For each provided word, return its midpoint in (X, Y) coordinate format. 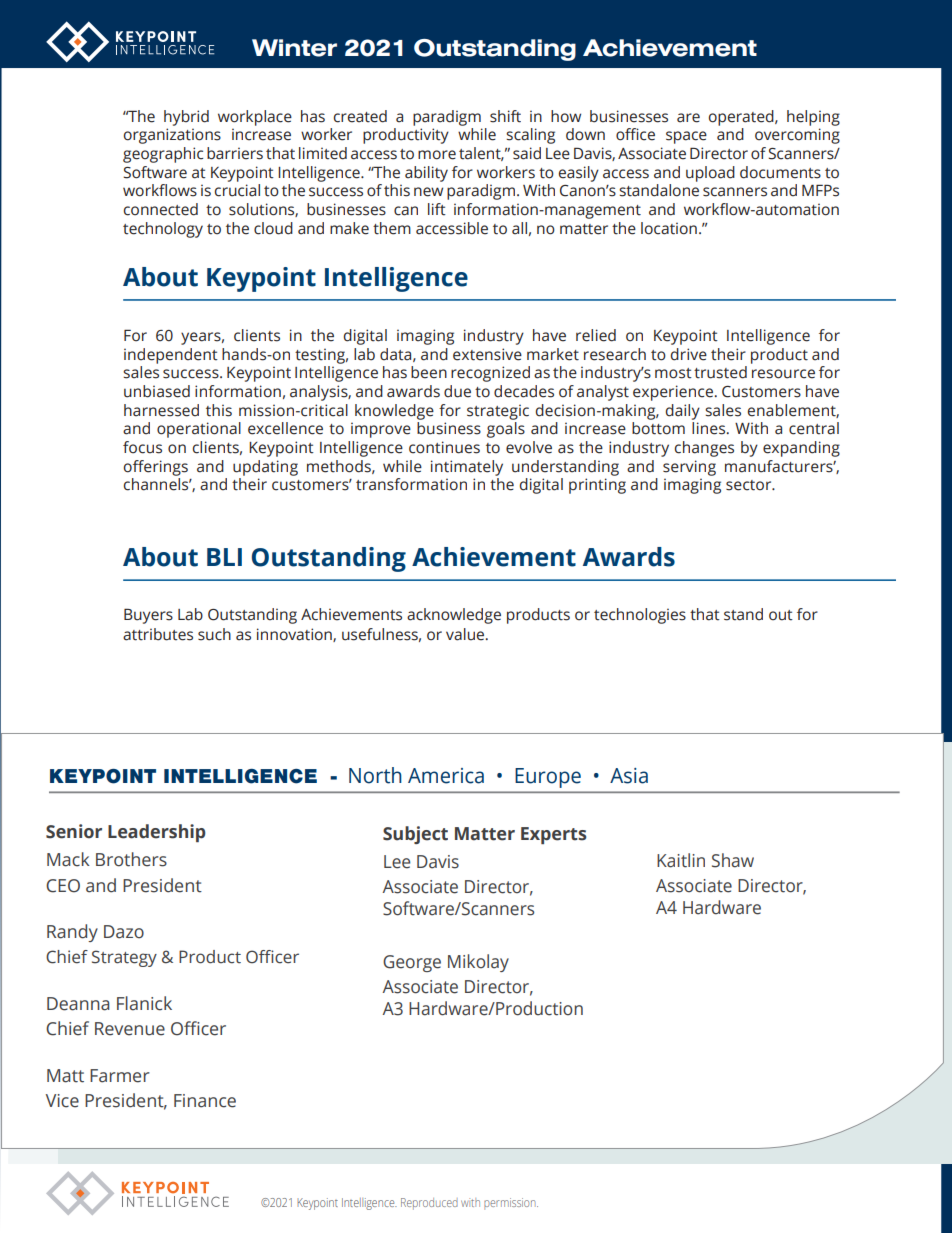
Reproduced (429, 1204)
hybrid (186, 118)
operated (742, 118)
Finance (205, 1101)
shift (505, 116)
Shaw (733, 860)
